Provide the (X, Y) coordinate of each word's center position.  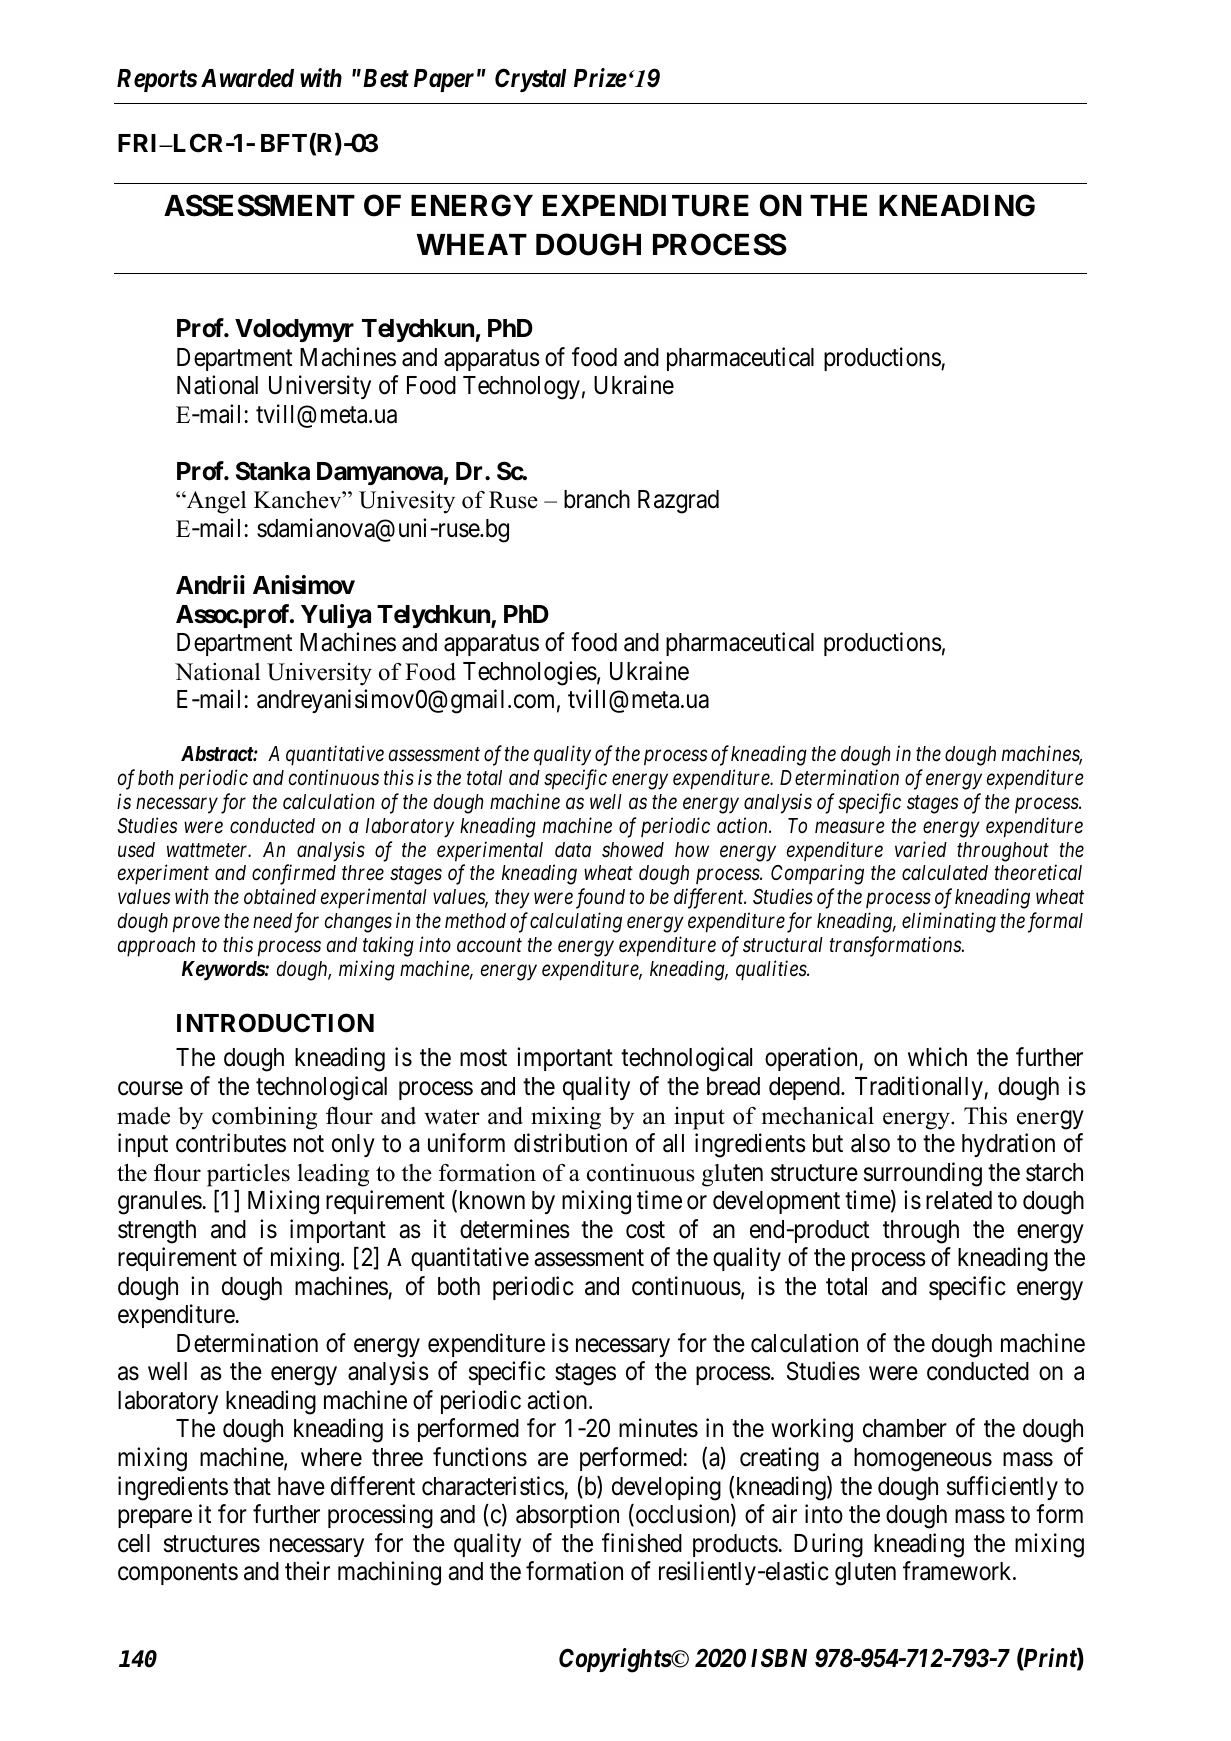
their (307, 1571)
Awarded (247, 78)
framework (958, 1571)
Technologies (530, 673)
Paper (444, 80)
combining (264, 1118)
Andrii (210, 584)
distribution (570, 1143)
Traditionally (920, 1088)
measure (850, 827)
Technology (521, 388)
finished (642, 1543)
